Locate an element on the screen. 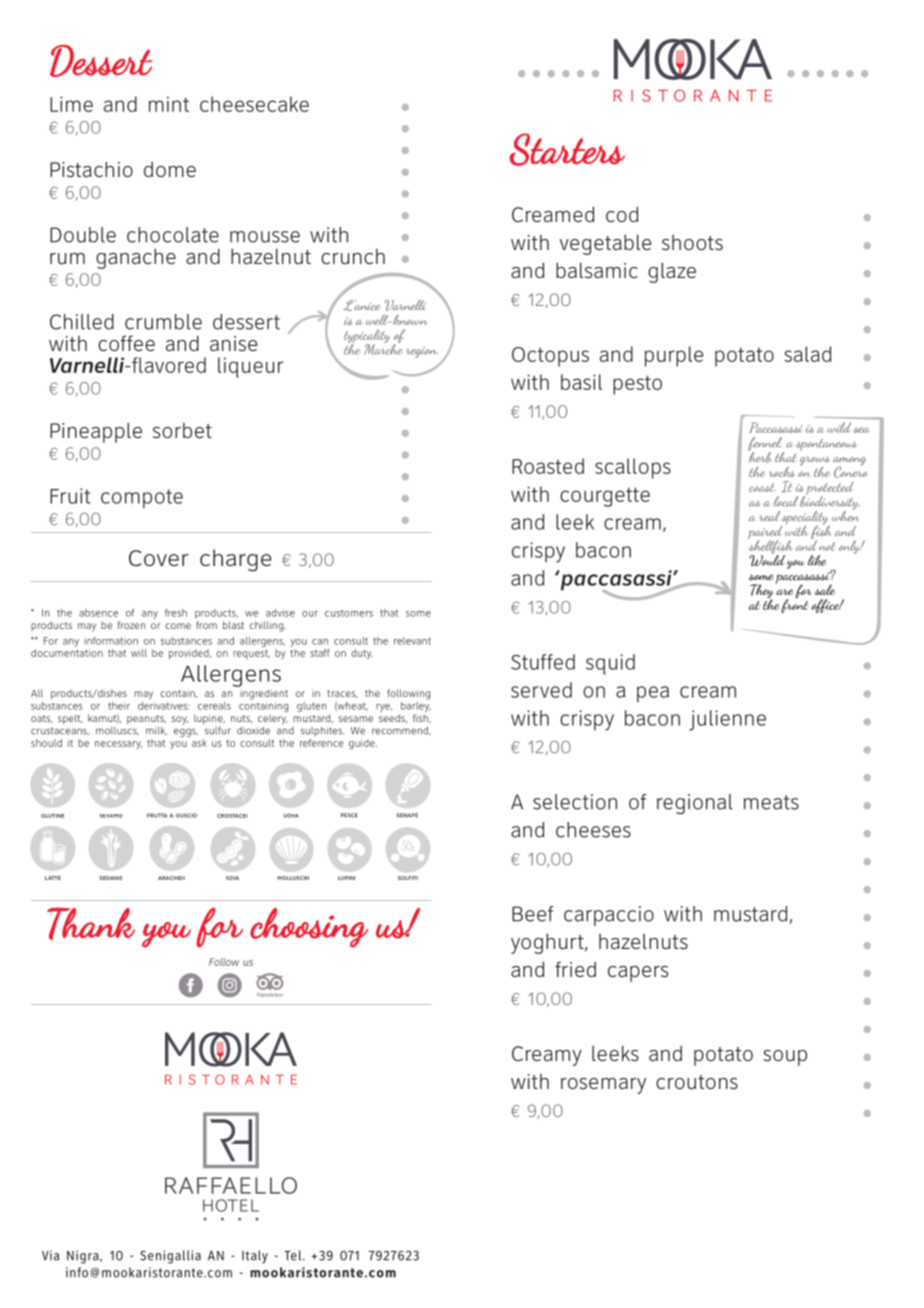 The image size is (924, 1308). capers is located at coordinates (638, 974).
